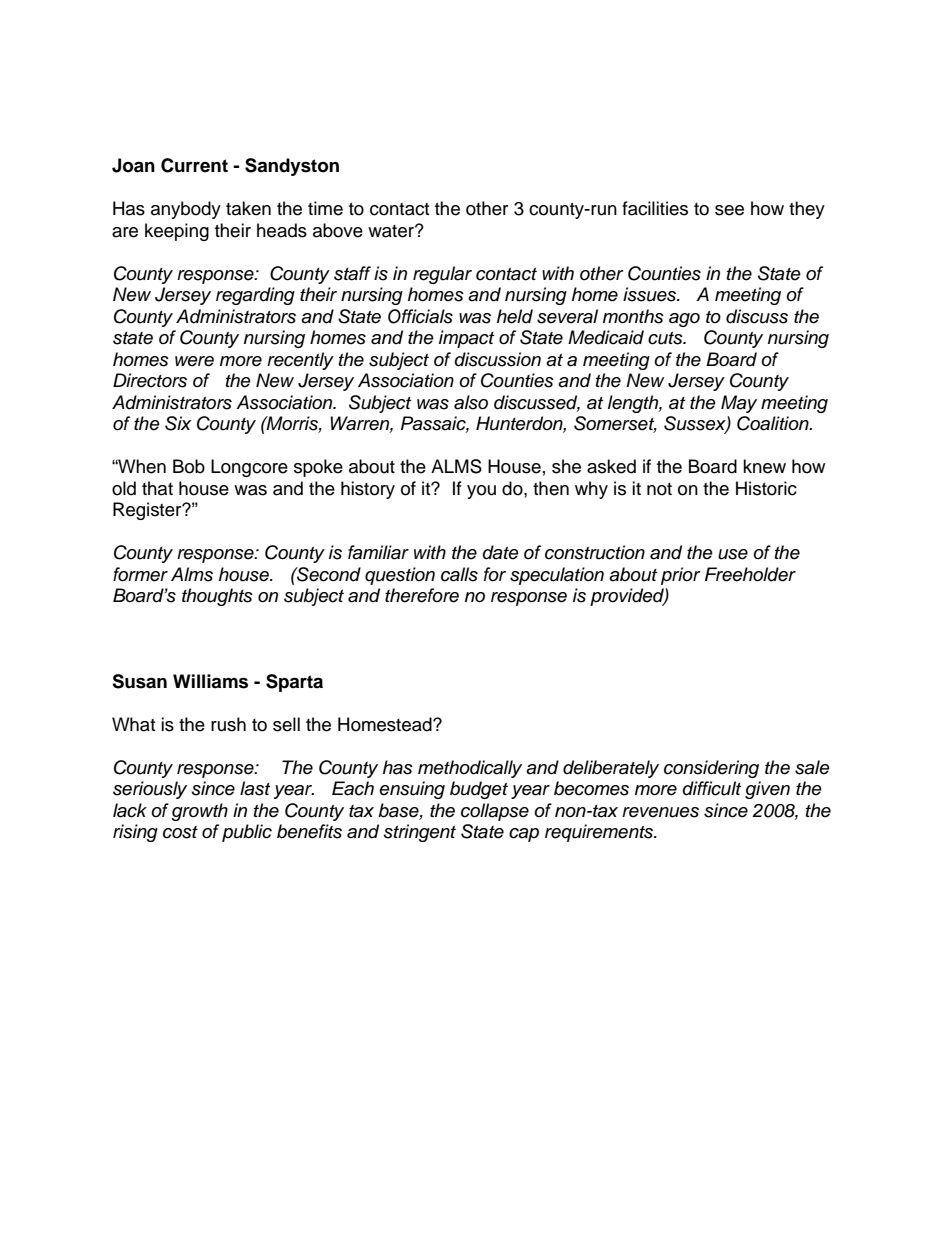  Describe the element at coordinates (766, 488) in the screenshot. I see `Historic` at that location.
